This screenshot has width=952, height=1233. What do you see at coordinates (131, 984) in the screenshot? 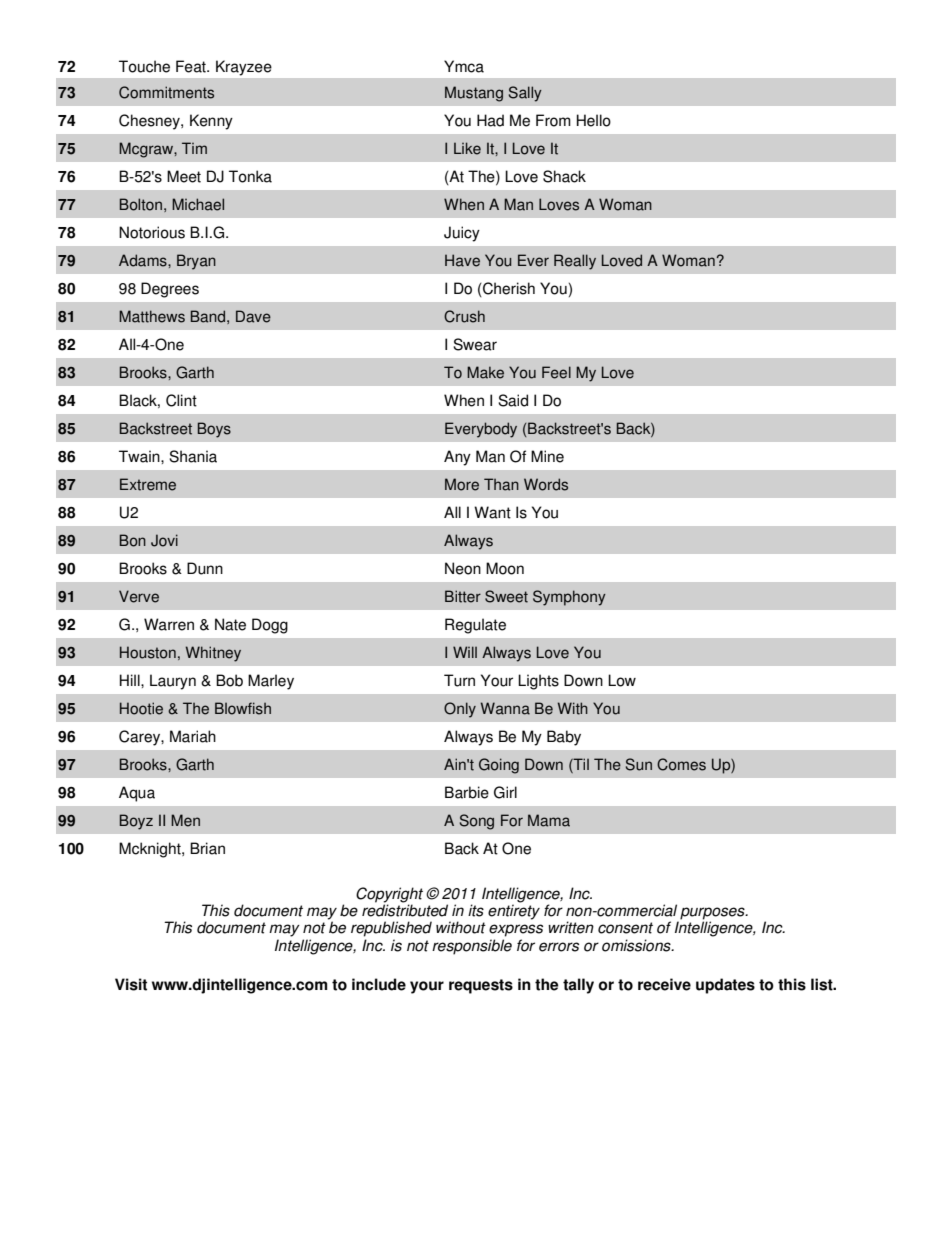
I see `Visit` at bounding box center [131, 984].
